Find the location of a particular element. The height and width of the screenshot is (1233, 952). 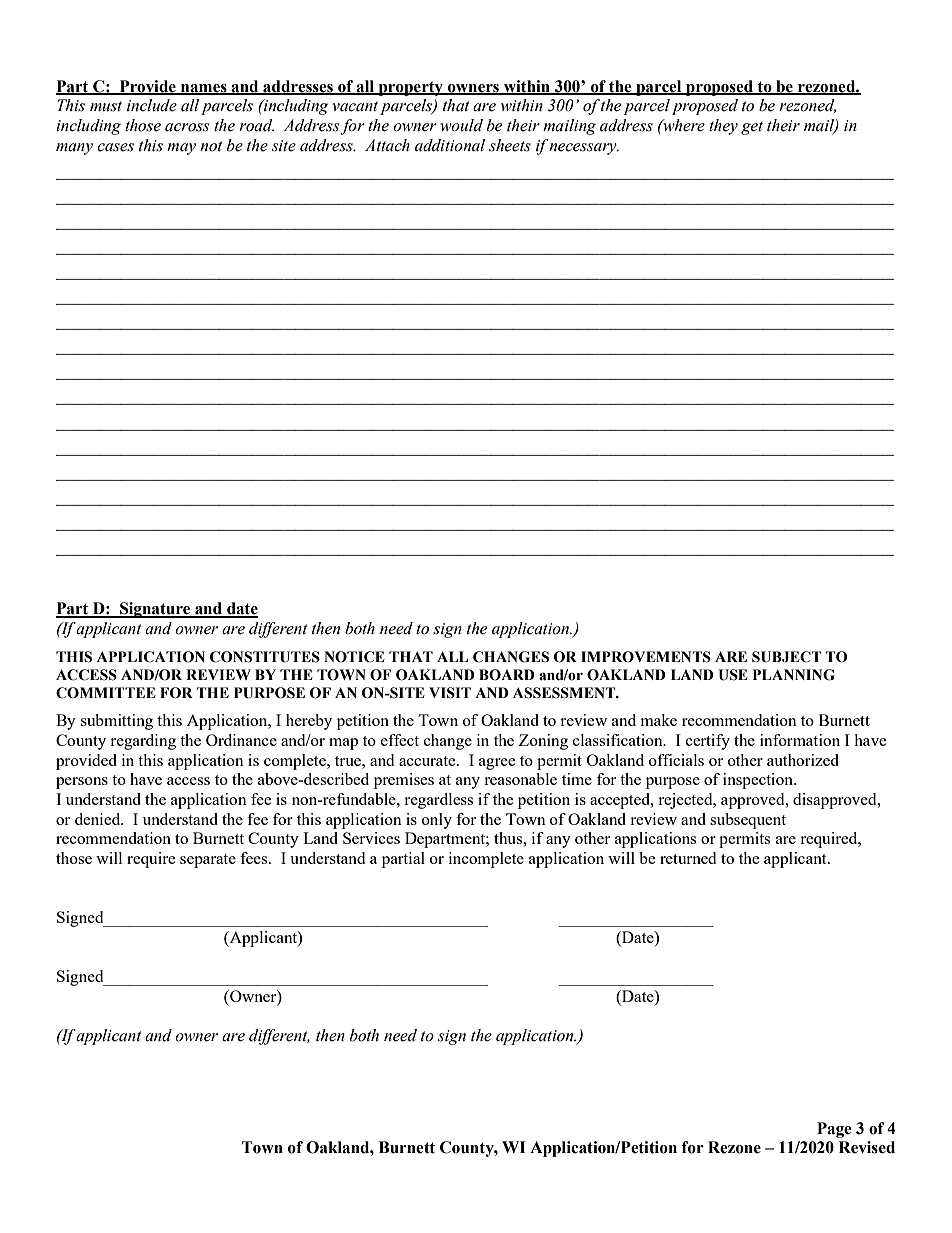

would is located at coordinates (461, 125).
